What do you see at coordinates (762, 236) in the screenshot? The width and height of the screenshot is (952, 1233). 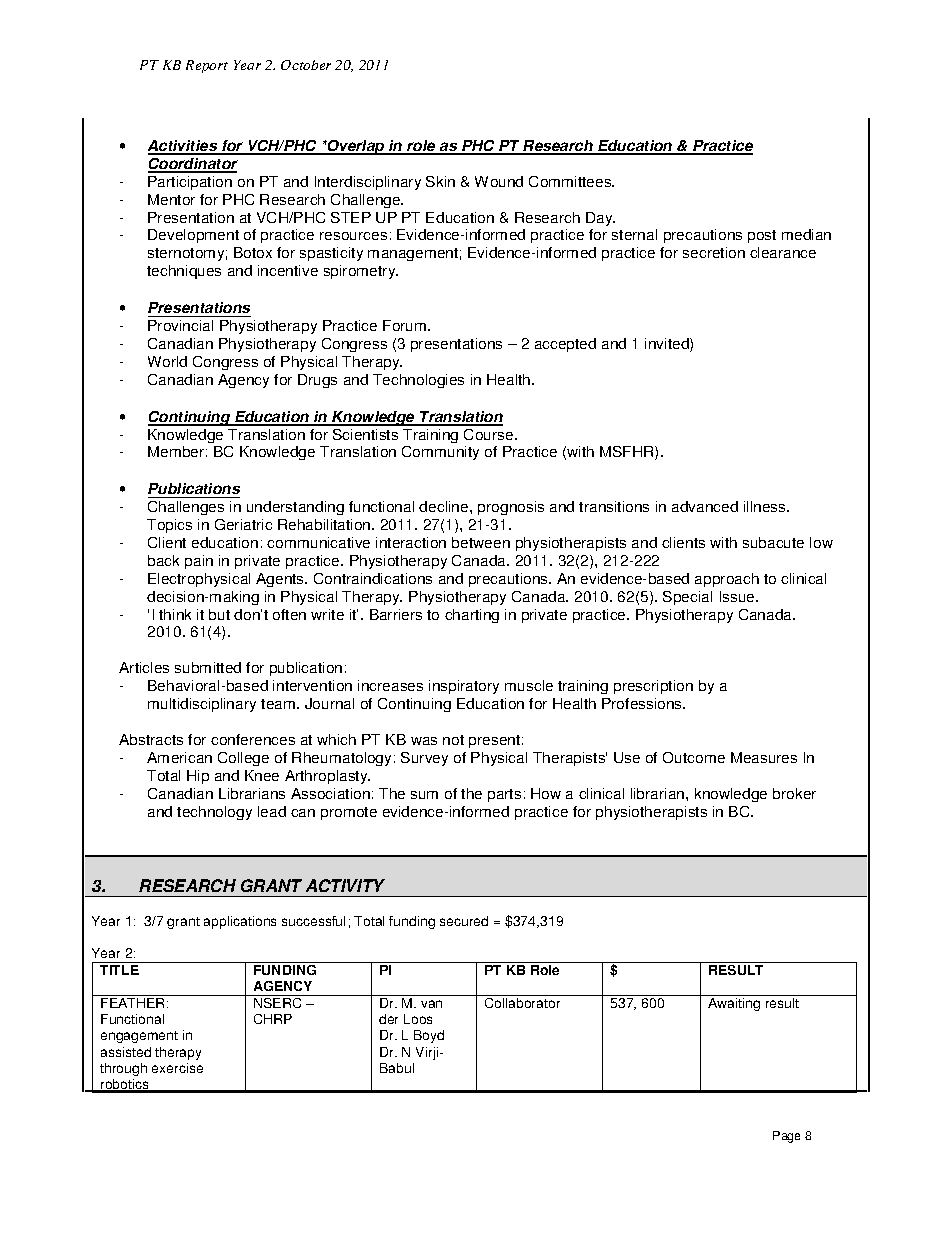 I see `post` at bounding box center [762, 236].
